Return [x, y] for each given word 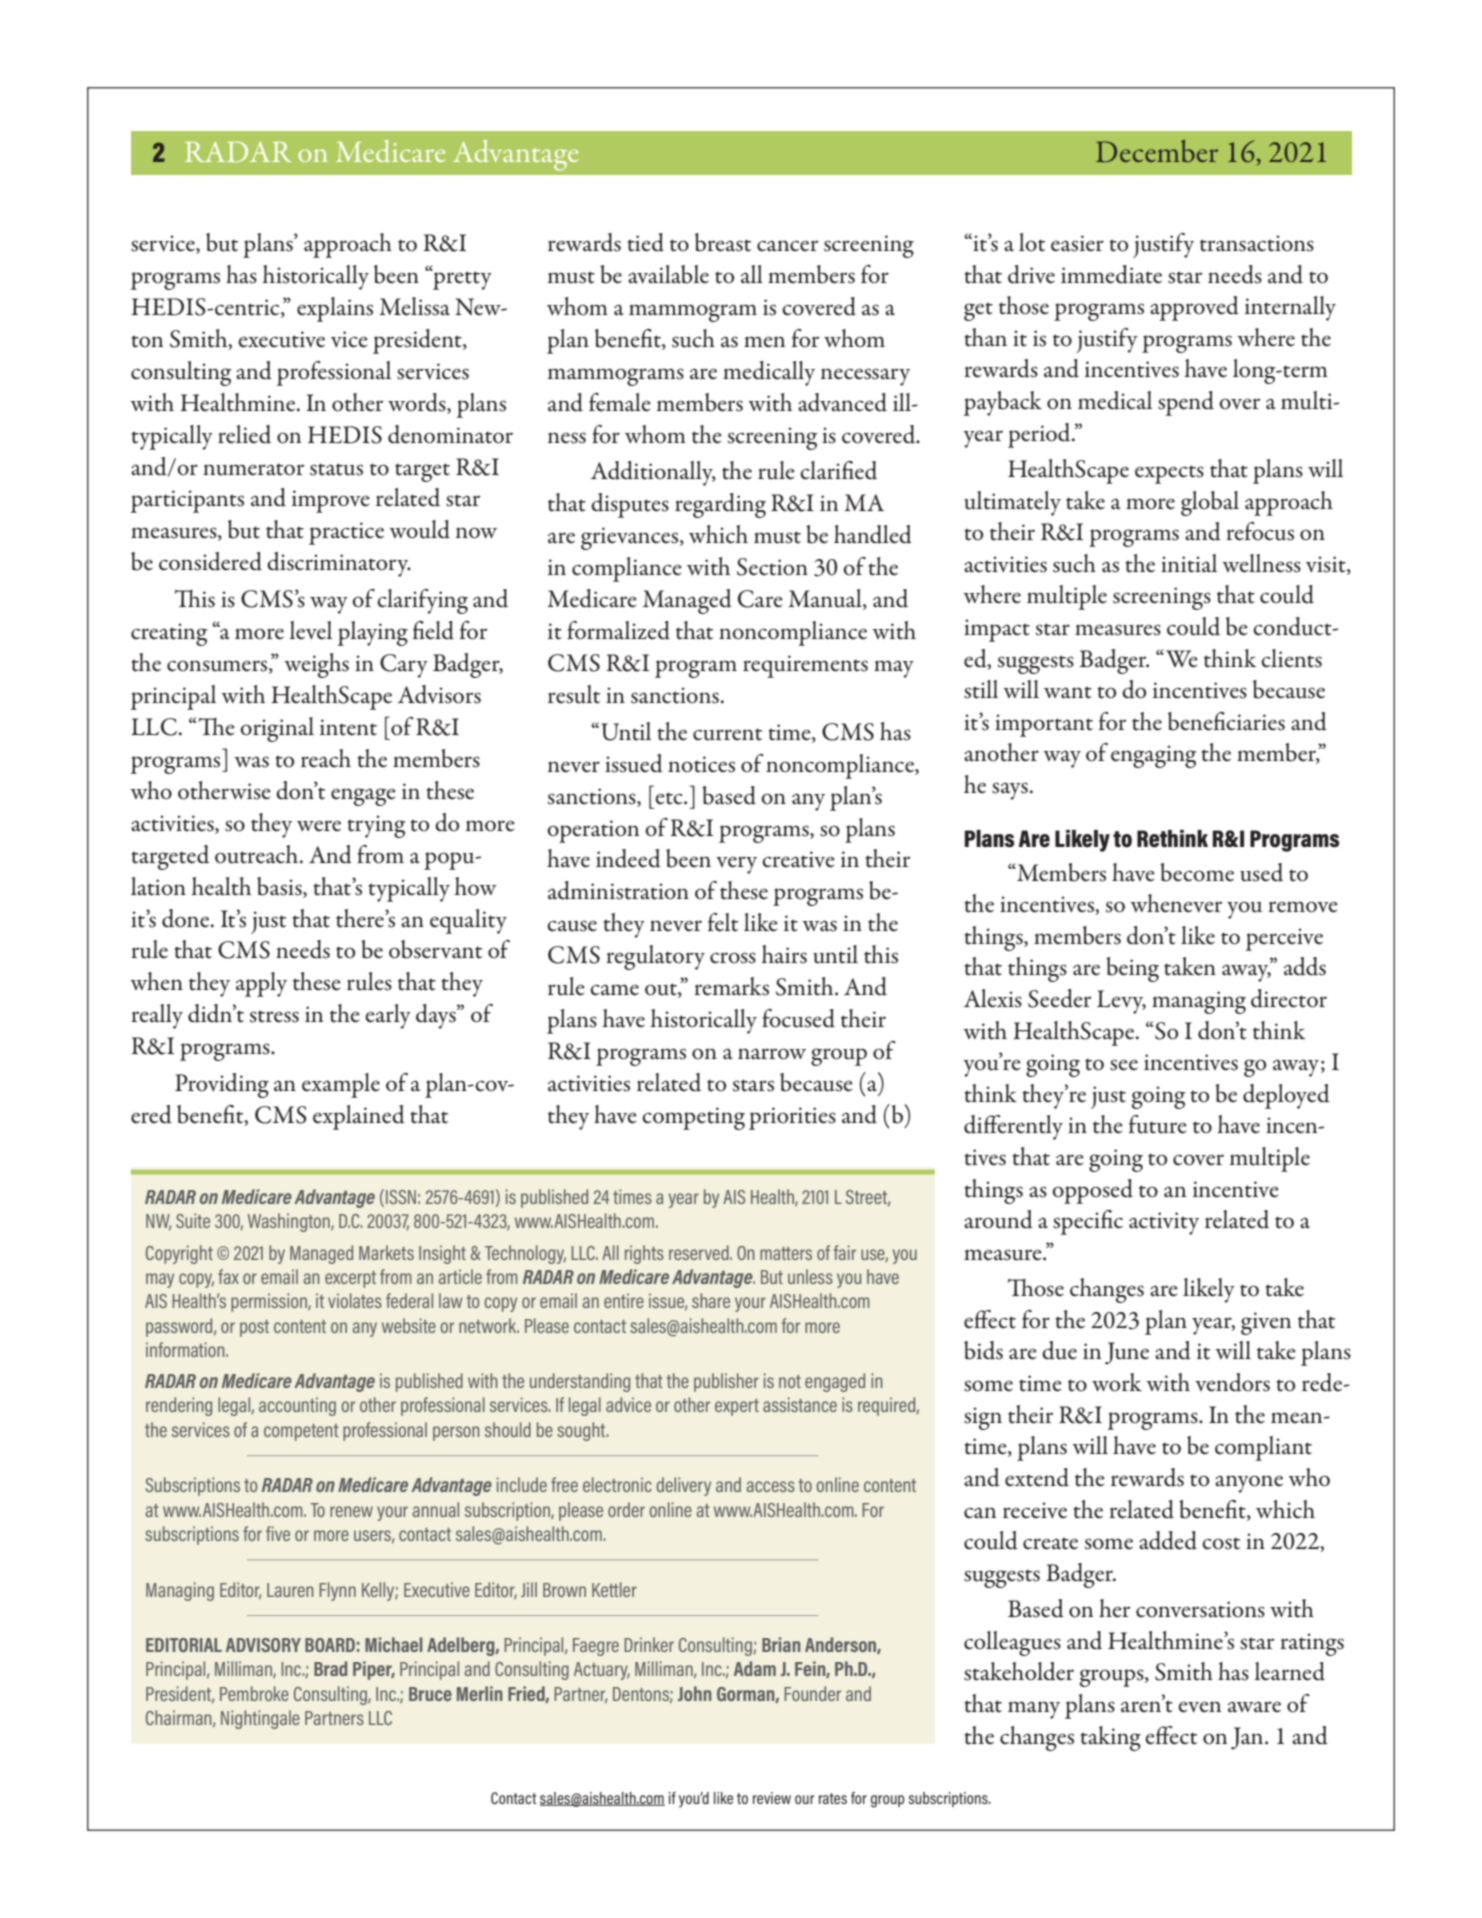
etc [670, 798]
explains [335, 309]
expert [737, 1407]
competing [693, 1118]
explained [359, 1117]
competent [301, 1432]
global [1210, 503]
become [1197, 872]
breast [723, 242]
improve [331, 501]
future [1158, 1124]
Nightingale [260, 1719]
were [319, 826]
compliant [1263, 1448]
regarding [720, 505]
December [1157, 151]
